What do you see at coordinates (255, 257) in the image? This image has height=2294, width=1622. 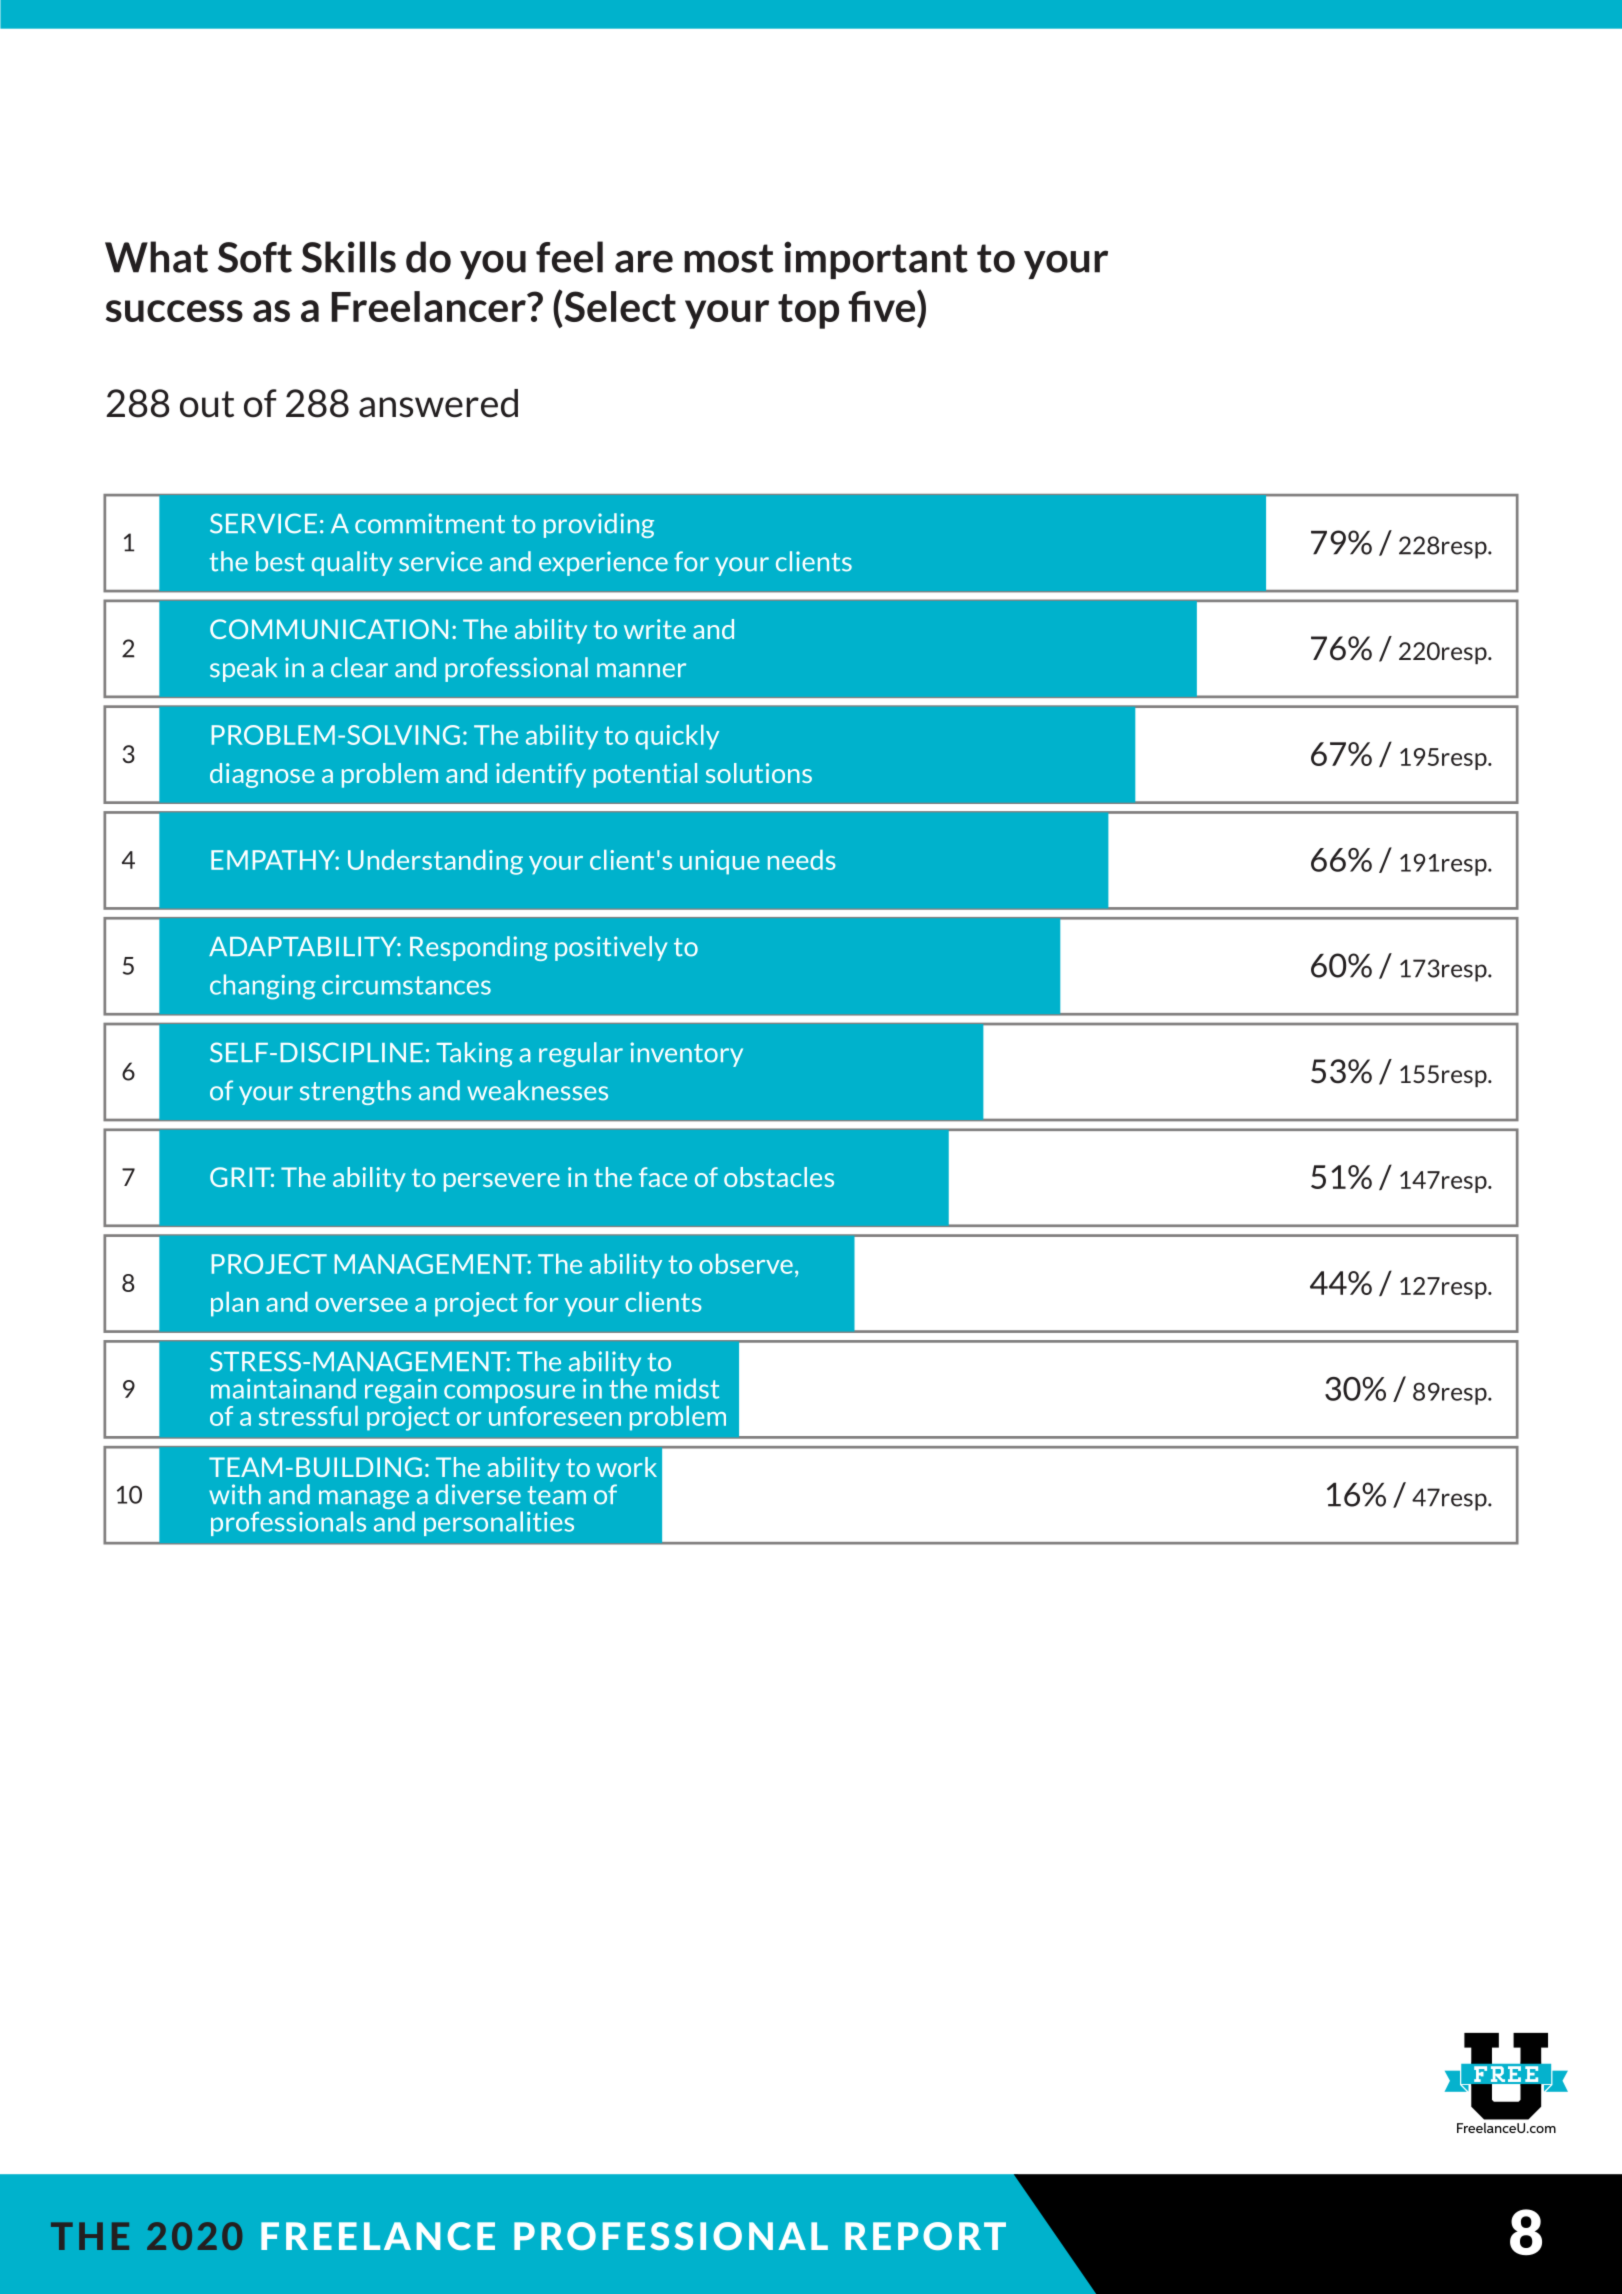 I see `Soft` at bounding box center [255, 257].
